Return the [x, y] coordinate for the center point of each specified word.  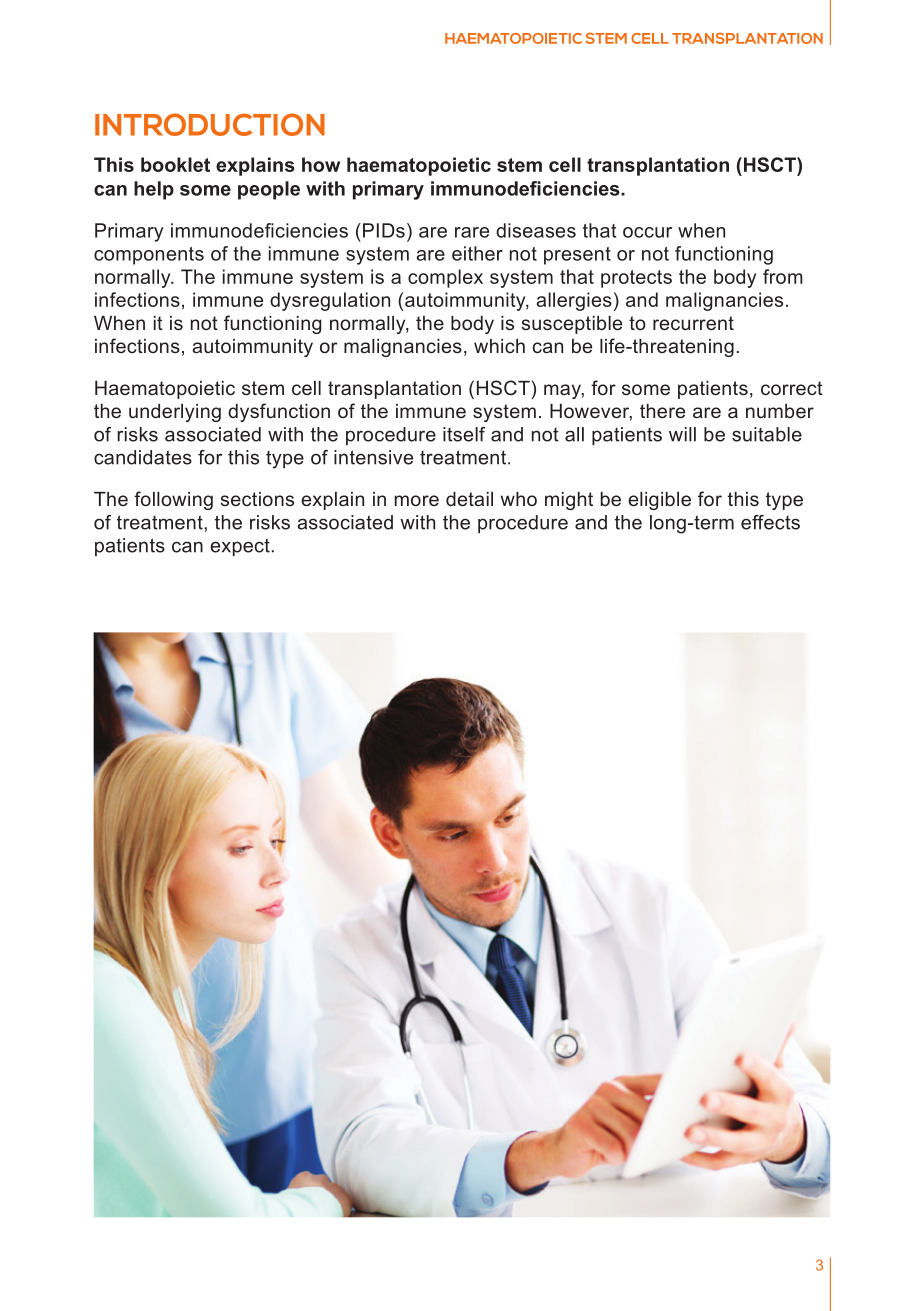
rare [472, 232]
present [577, 256]
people [269, 190]
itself [464, 434]
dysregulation [330, 301]
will [682, 434]
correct [792, 388]
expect [240, 547]
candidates [143, 457]
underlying [175, 413]
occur [647, 232]
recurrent [693, 323]
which [499, 346]
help [154, 190]
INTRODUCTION [210, 124]
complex [445, 278]
